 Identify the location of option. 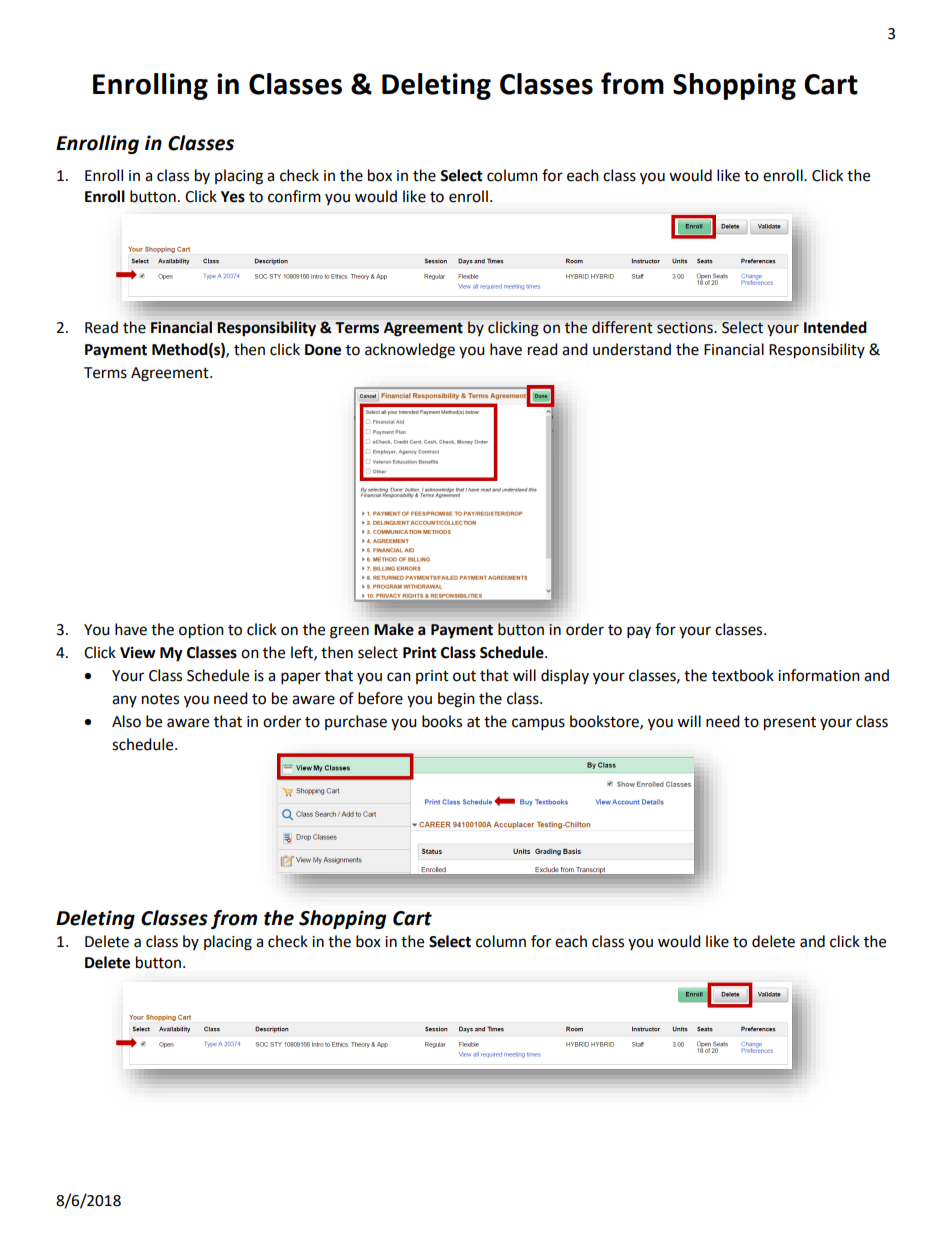
(201, 631).
